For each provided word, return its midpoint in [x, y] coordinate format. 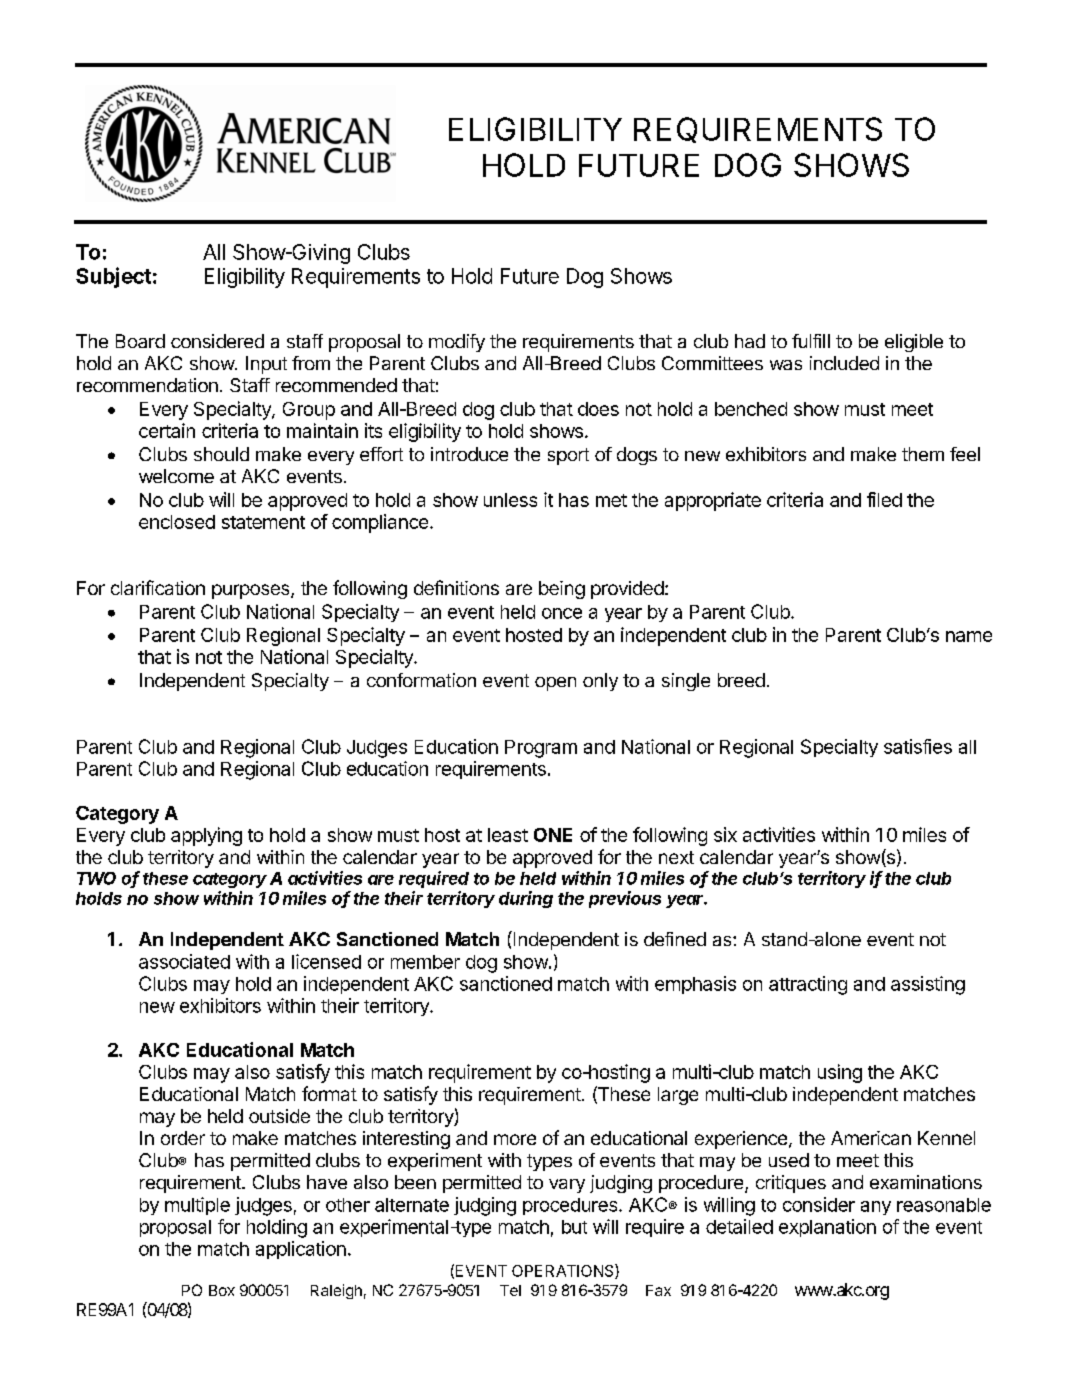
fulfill [811, 341]
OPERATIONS [564, 1271]
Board [140, 341]
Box [222, 1290]
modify [457, 343]
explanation [827, 1228]
